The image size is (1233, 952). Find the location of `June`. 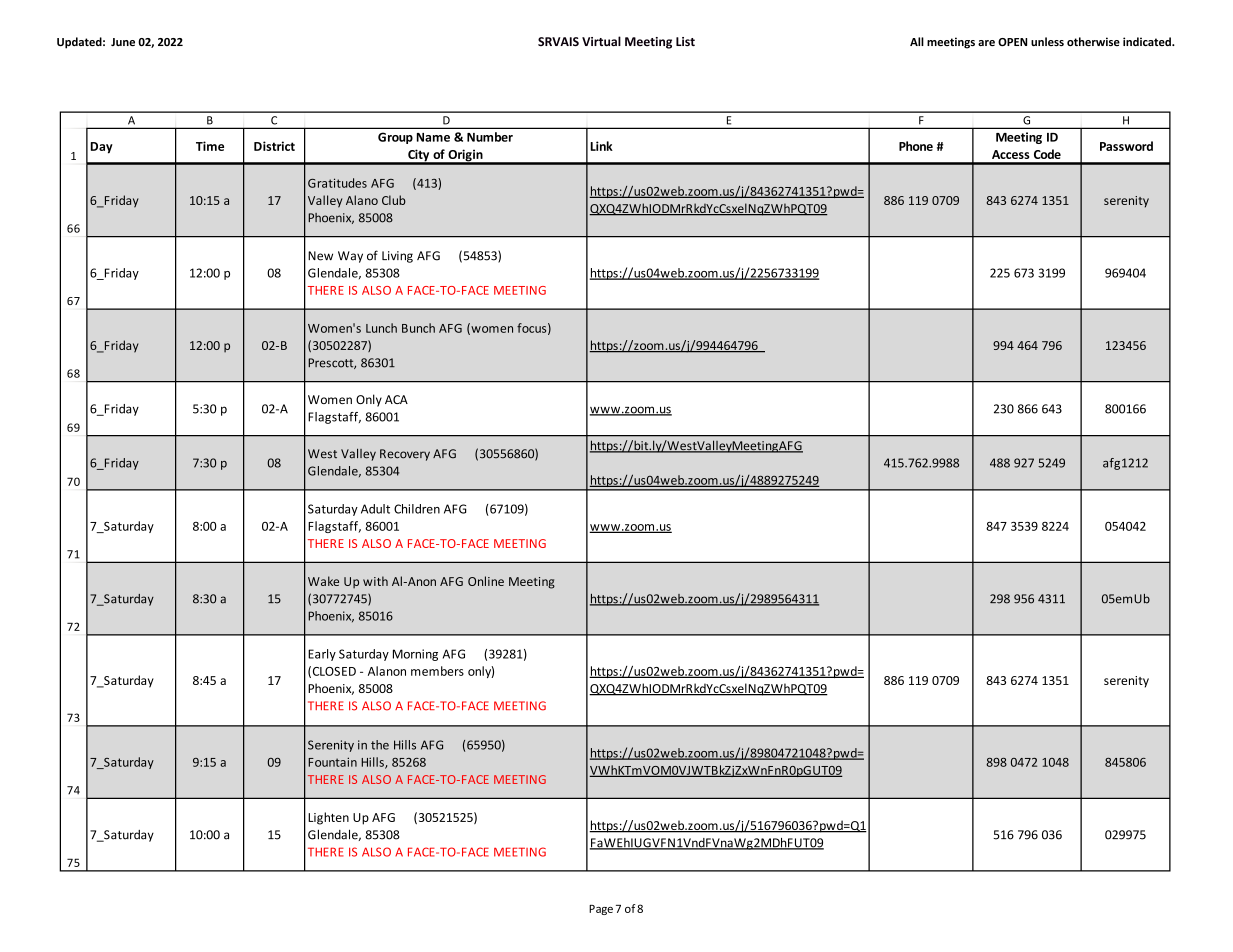

June is located at coordinates (123, 42).
